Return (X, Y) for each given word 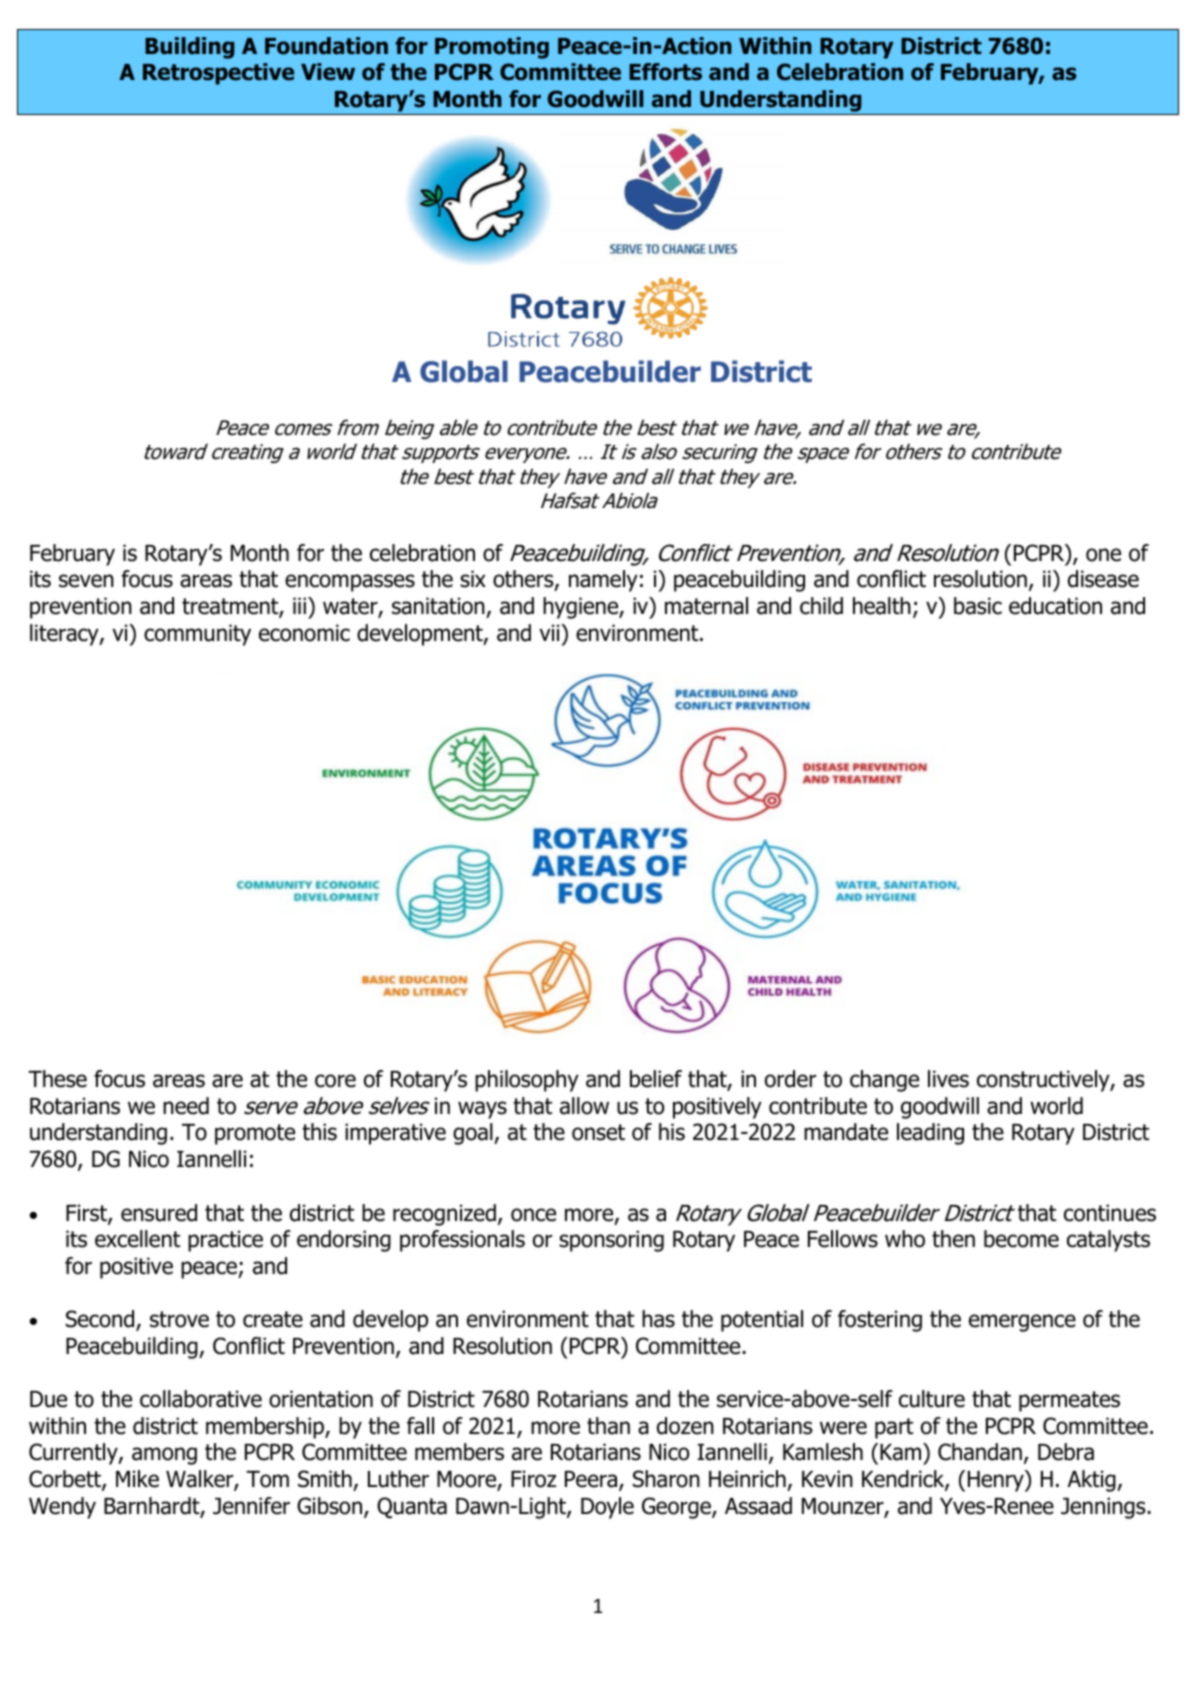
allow (584, 1106)
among (164, 1456)
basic (978, 606)
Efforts (665, 72)
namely (603, 581)
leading (930, 1134)
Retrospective (218, 74)
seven (86, 581)
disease (1103, 579)
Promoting (492, 48)
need (186, 1106)
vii (550, 632)
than (608, 1426)
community (197, 635)
